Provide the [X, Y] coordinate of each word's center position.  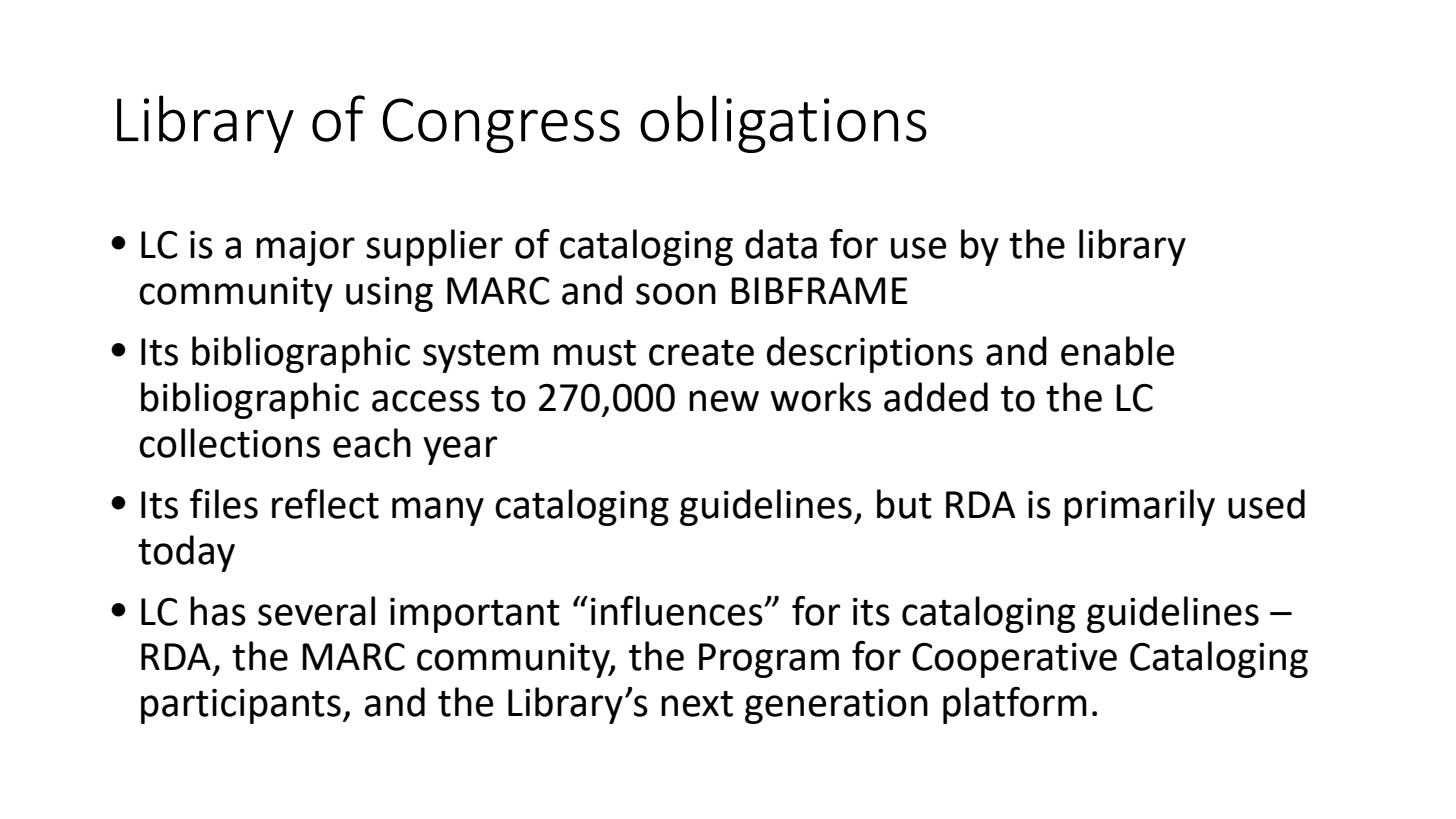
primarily [1139, 507]
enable [1117, 351]
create [701, 353]
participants [241, 706]
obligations [783, 124]
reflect [325, 504]
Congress [501, 125]
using [389, 294]
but [904, 504]
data [781, 244]
